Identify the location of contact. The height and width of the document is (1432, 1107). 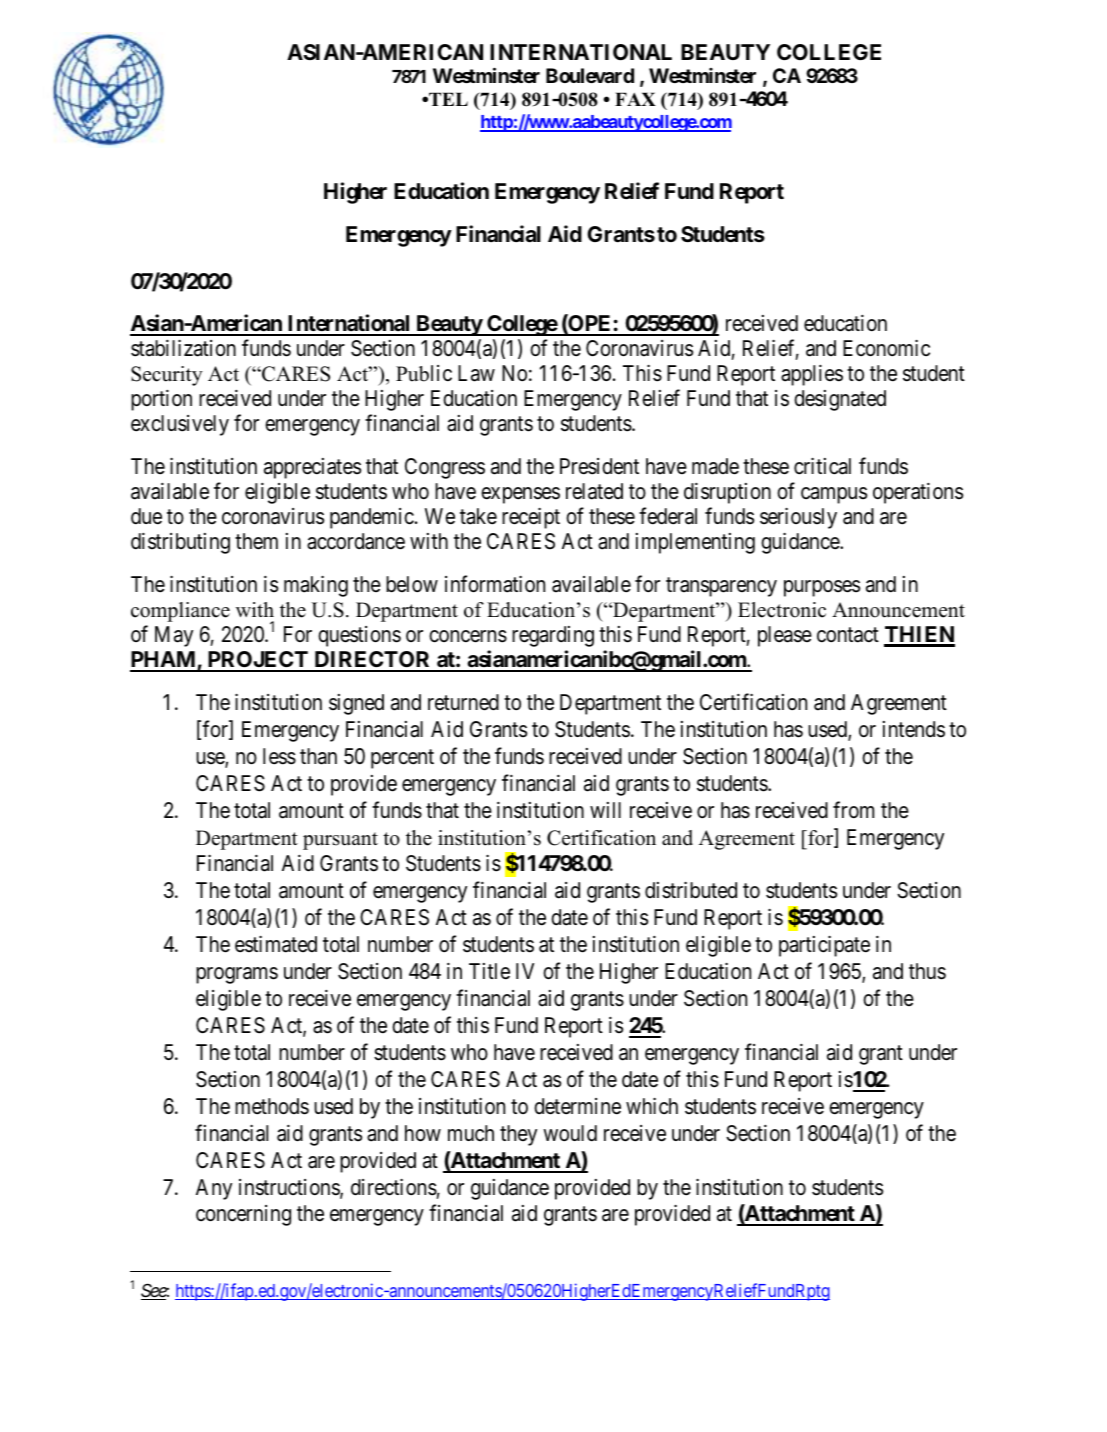
(848, 635).
